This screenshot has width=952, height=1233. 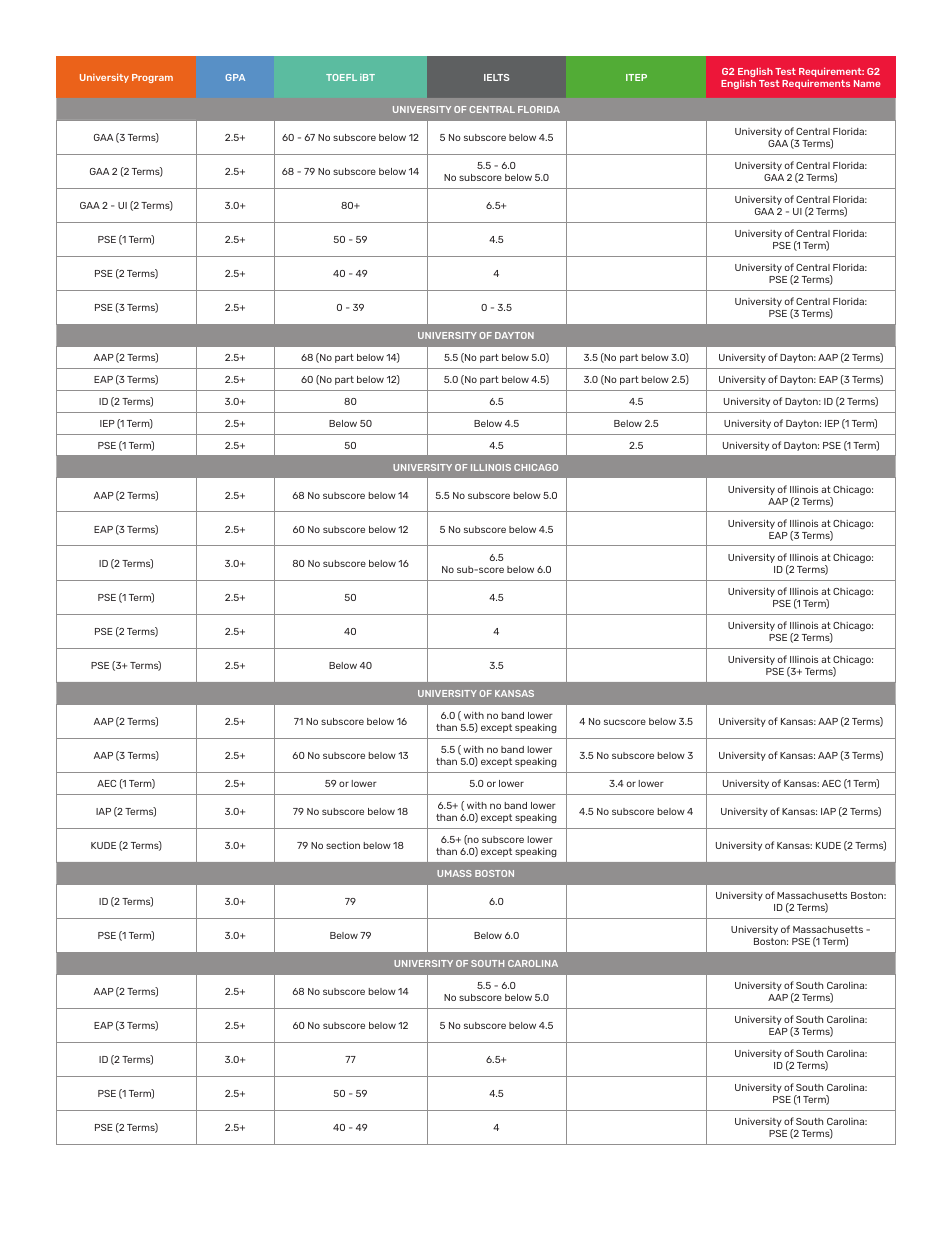 What do you see at coordinates (454, 873) in the screenshot?
I see `UMASS` at bounding box center [454, 873].
